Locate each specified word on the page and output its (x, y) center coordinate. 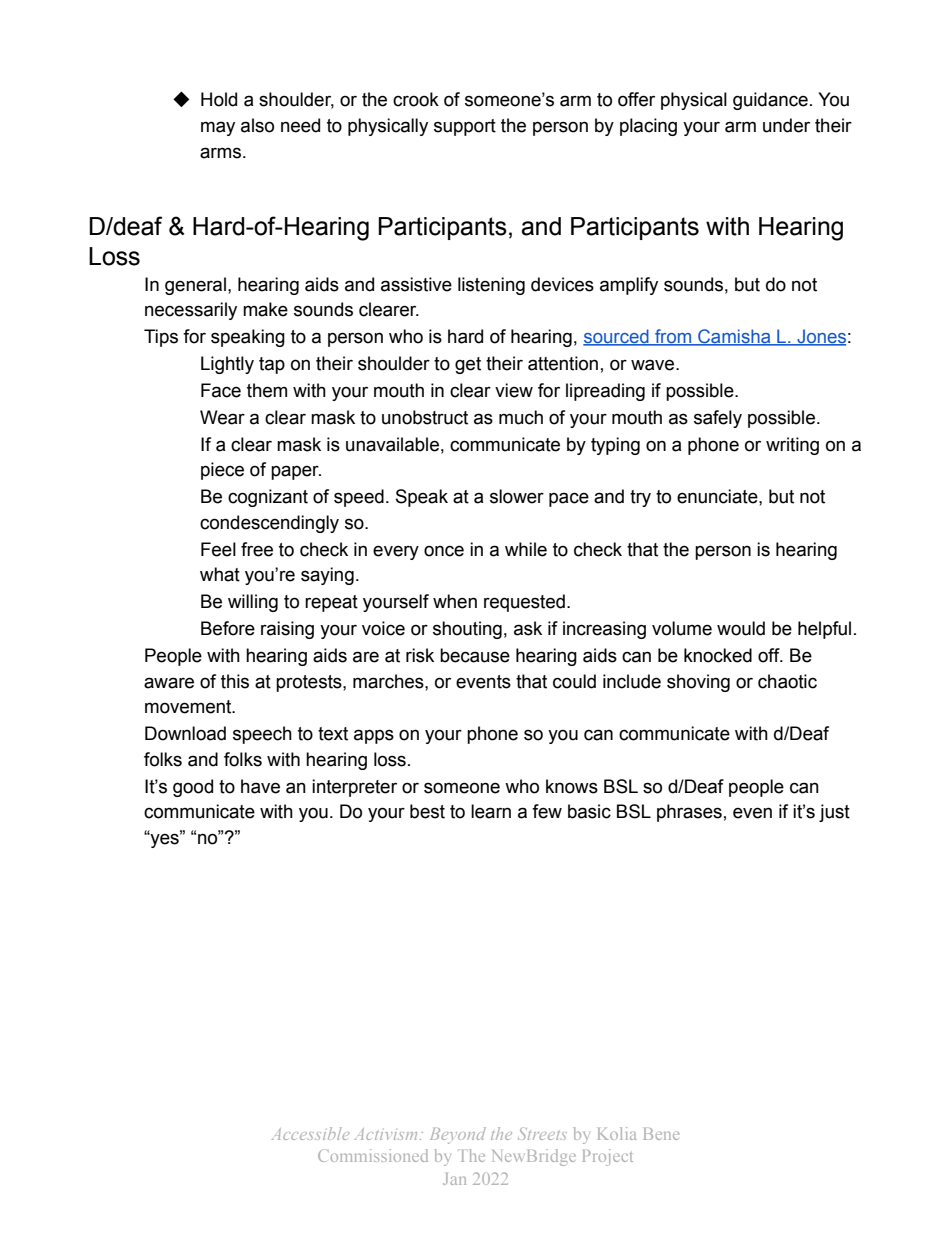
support (465, 127)
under (786, 125)
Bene (661, 1134)
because (475, 655)
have (260, 786)
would (741, 628)
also (257, 125)
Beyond (458, 1135)
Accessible (310, 1133)
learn (491, 811)
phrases (689, 813)
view (514, 390)
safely (718, 419)
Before (228, 628)
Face (221, 390)
